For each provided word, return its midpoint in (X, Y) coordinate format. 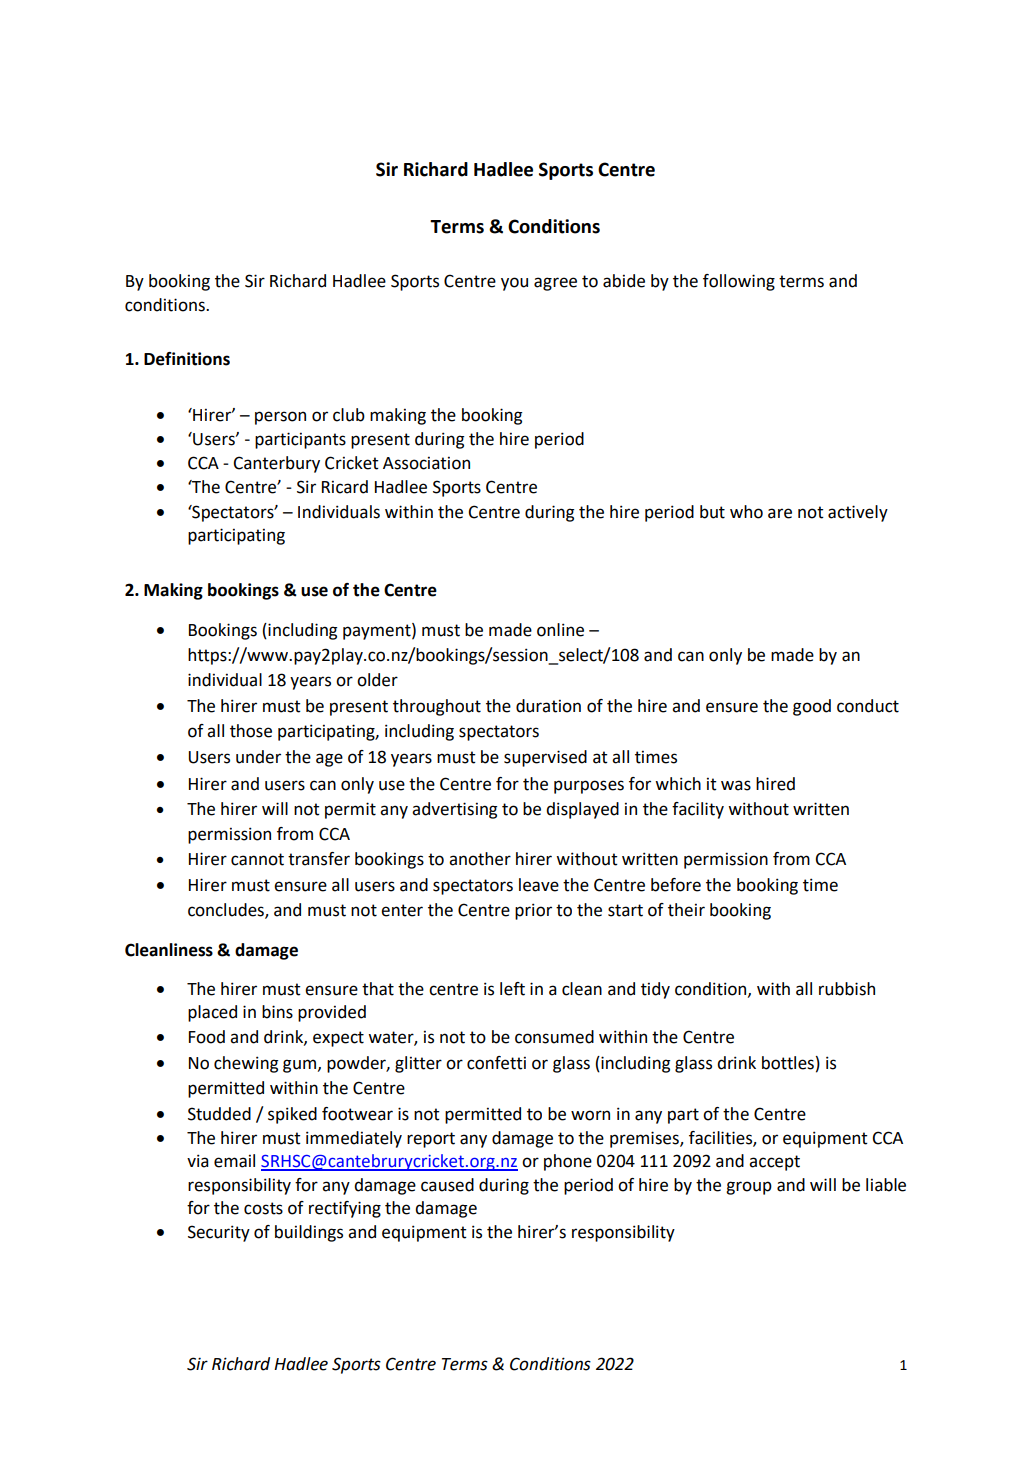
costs (263, 1208)
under (258, 757)
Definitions (187, 359)
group (749, 1188)
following (739, 282)
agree (555, 284)
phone (568, 1162)
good (812, 707)
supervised (545, 758)
